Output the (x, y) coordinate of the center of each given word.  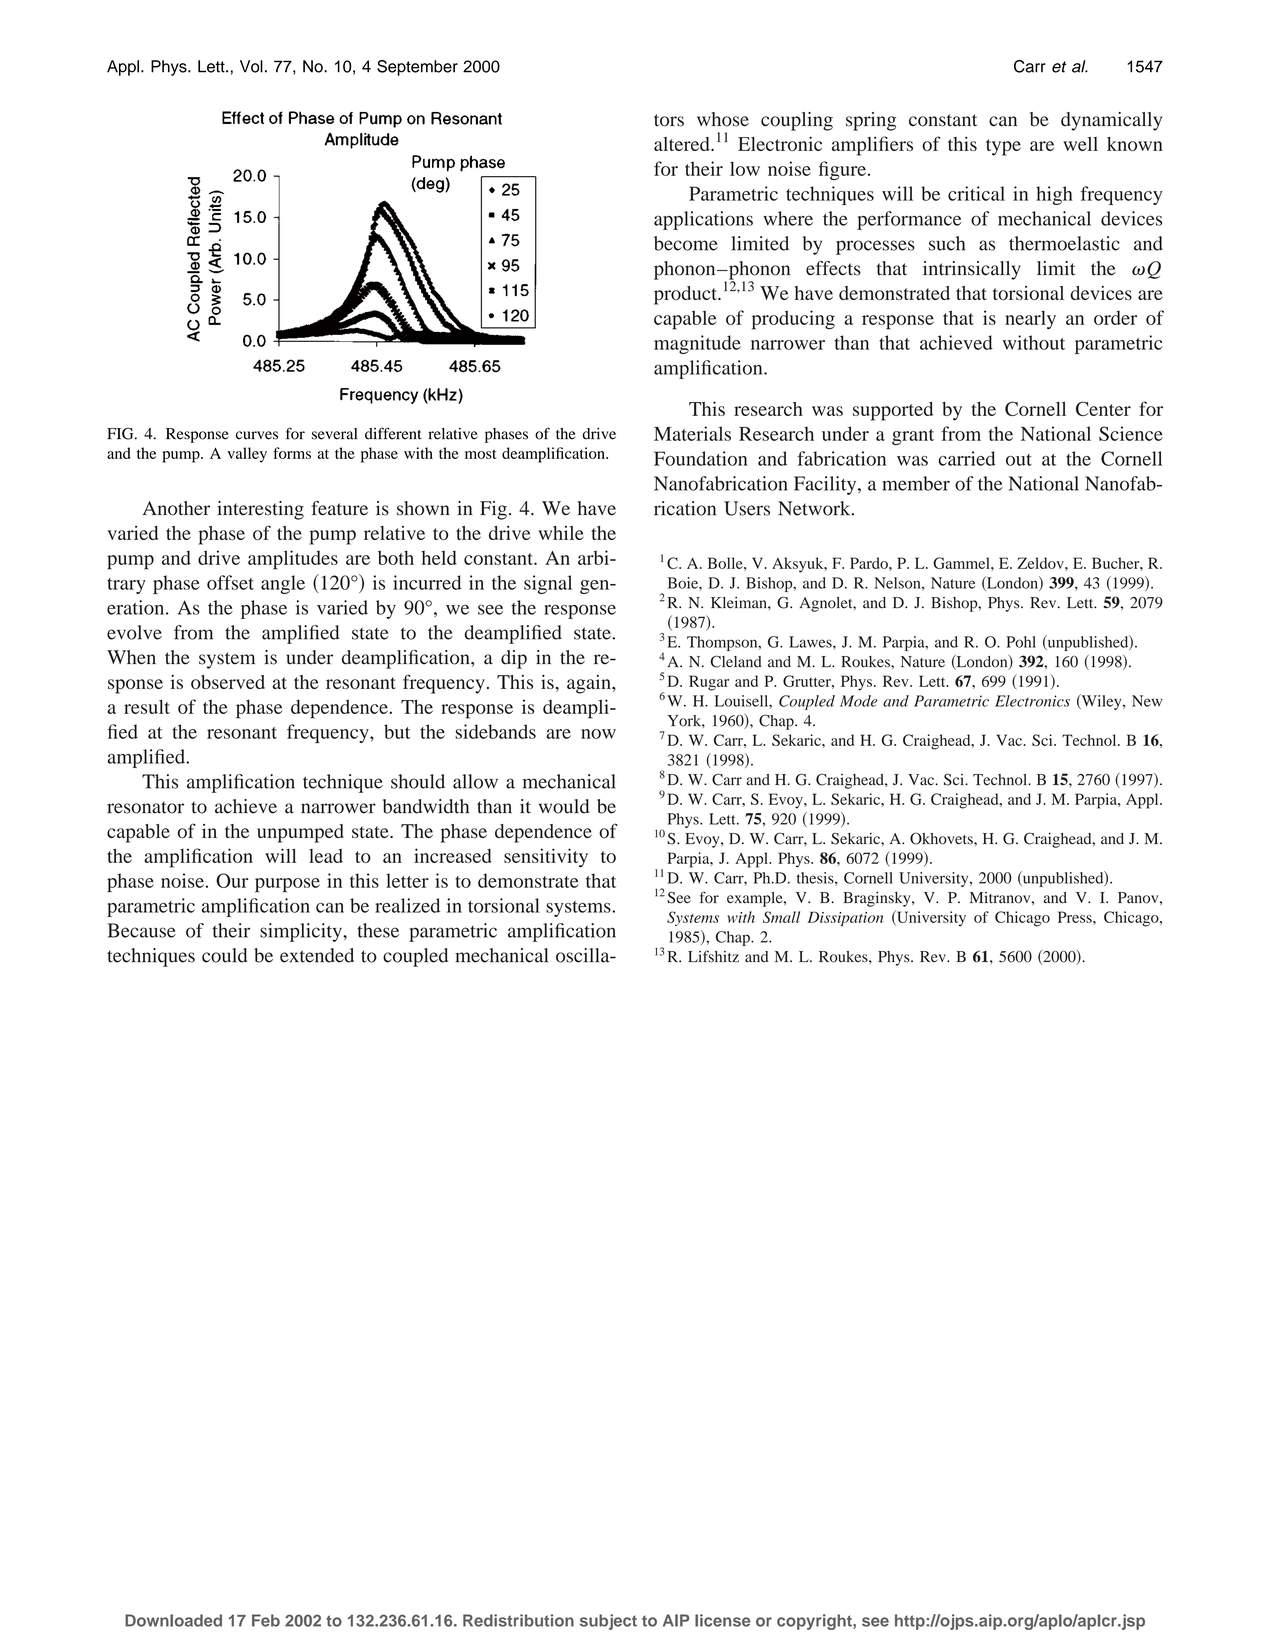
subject (608, 1622)
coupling (797, 121)
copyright (815, 1622)
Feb (266, 1620)
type (1003, 147)
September (417, 68)
